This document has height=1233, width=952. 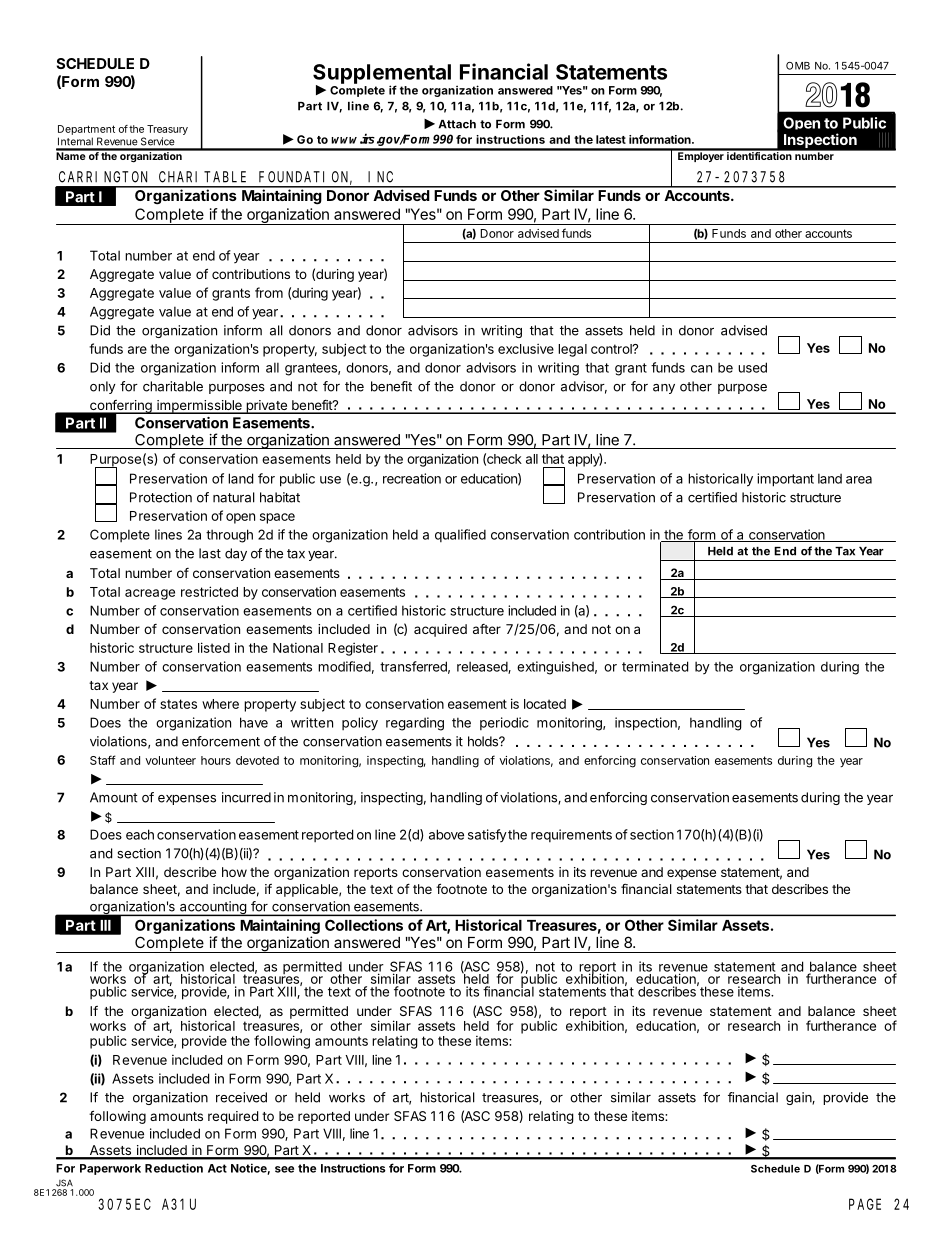 I want to click on terminated, so click(x=655, y=666).
